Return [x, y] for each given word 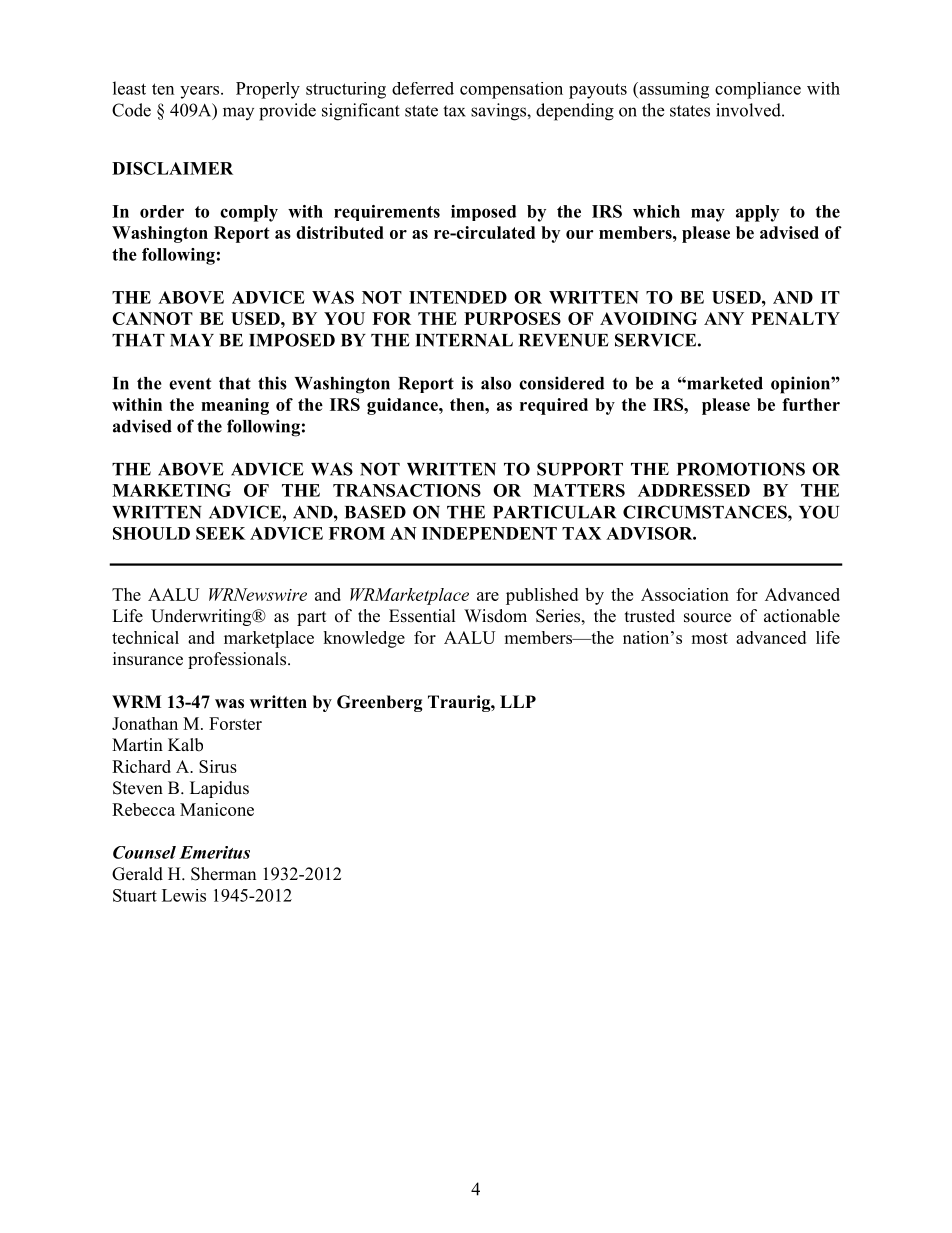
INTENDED [458, 297]
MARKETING [171, 490]
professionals [237, 660]
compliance [758, 90]
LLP [518, 701]
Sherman [223, 874]
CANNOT [152, 318]
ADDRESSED [694, 490]
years [199, 92]
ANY [724, 318]
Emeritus [214, 852]
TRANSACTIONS [407, 490]
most [709, 638]
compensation [511, 90]
